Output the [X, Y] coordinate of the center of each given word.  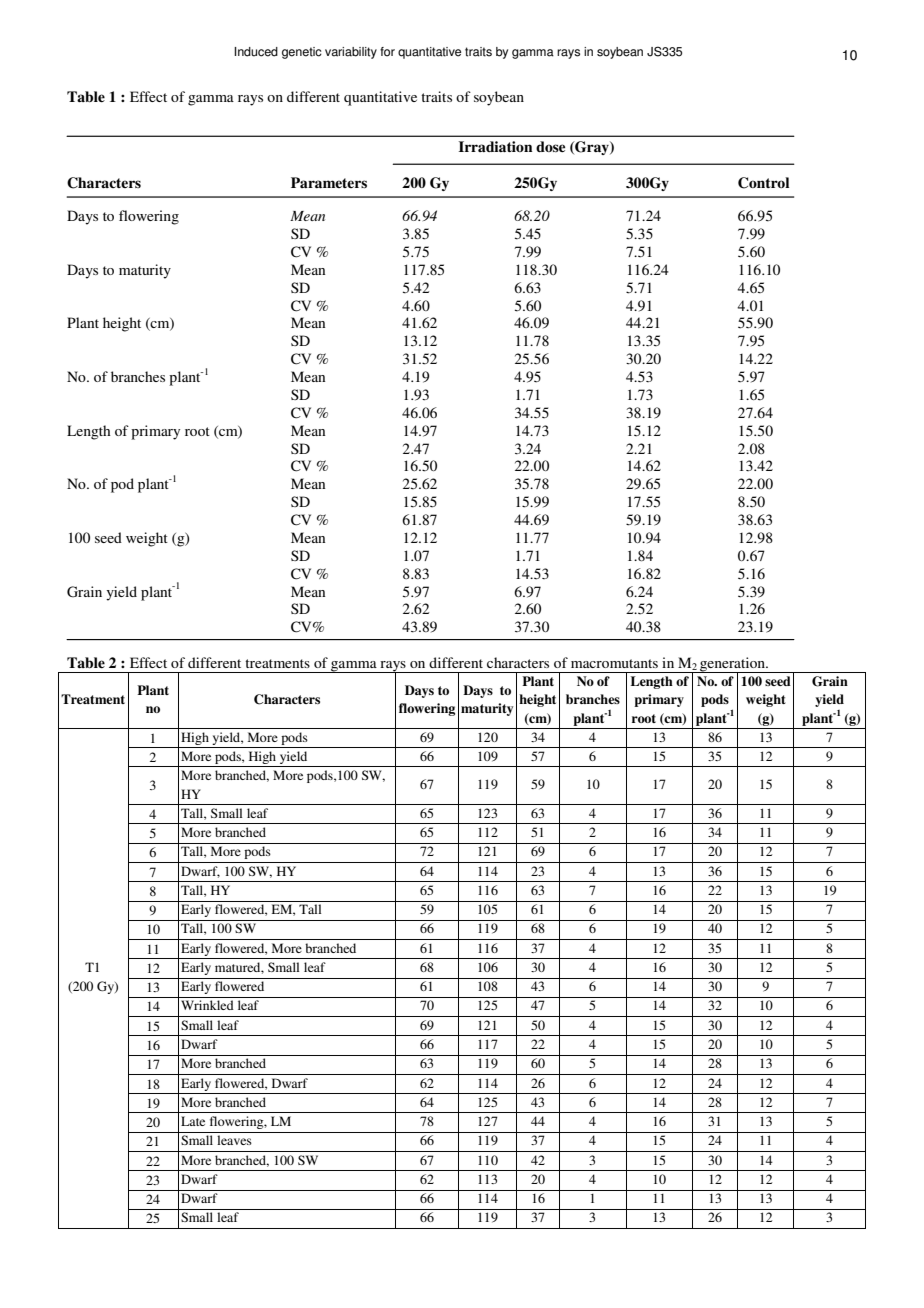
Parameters [329, 183]
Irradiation [495, 146]
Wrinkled [207, 1005]
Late [193, 1121]
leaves [234, 1140]
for [387, 52]
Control [763, 183]
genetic [302, 53]
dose [550, 146]
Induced [256, 52]
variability [351, 53]
